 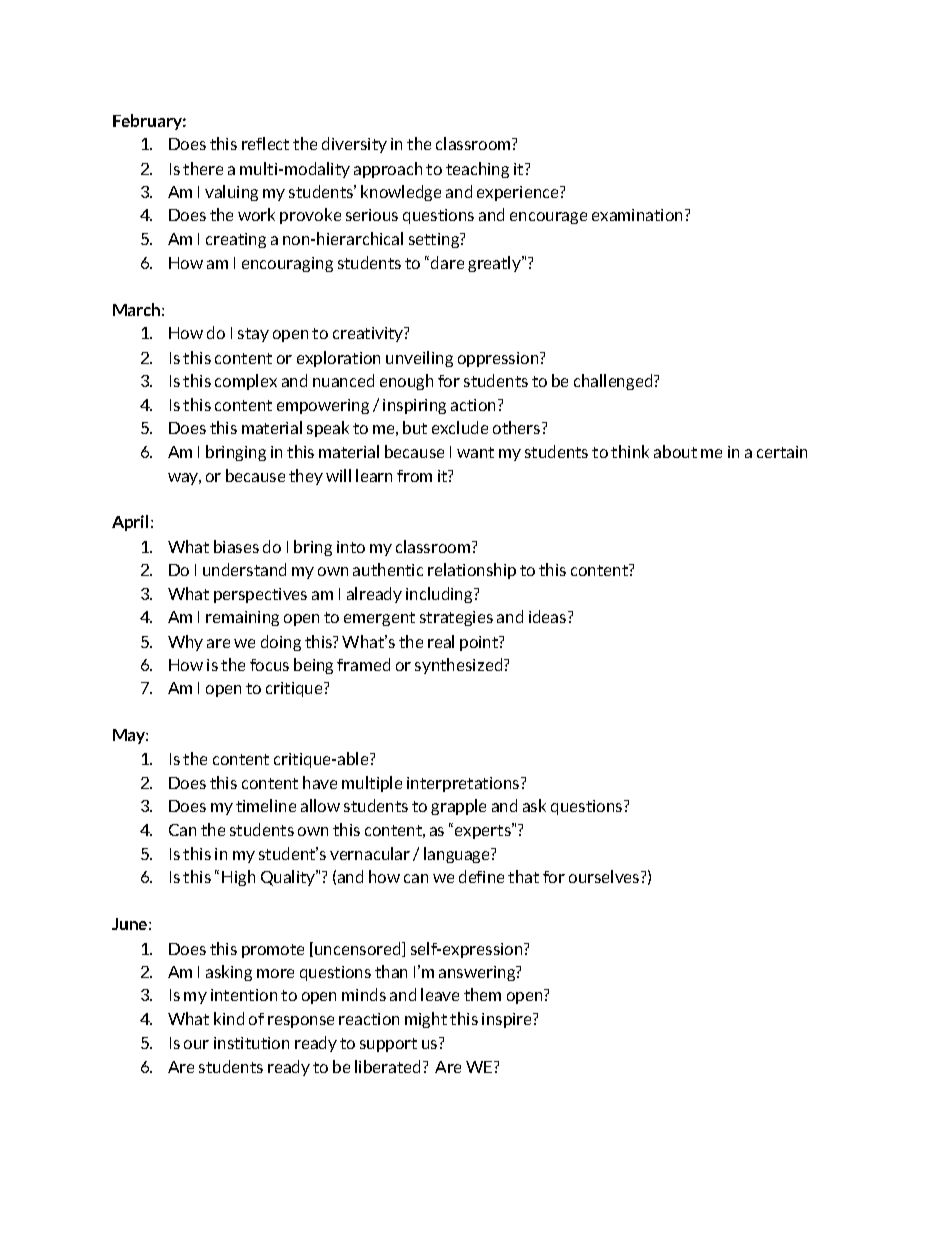 What do you see at coordinates (229, 1018) in the screenshot?
I see `kind` at bounding box center [229, 1018].
